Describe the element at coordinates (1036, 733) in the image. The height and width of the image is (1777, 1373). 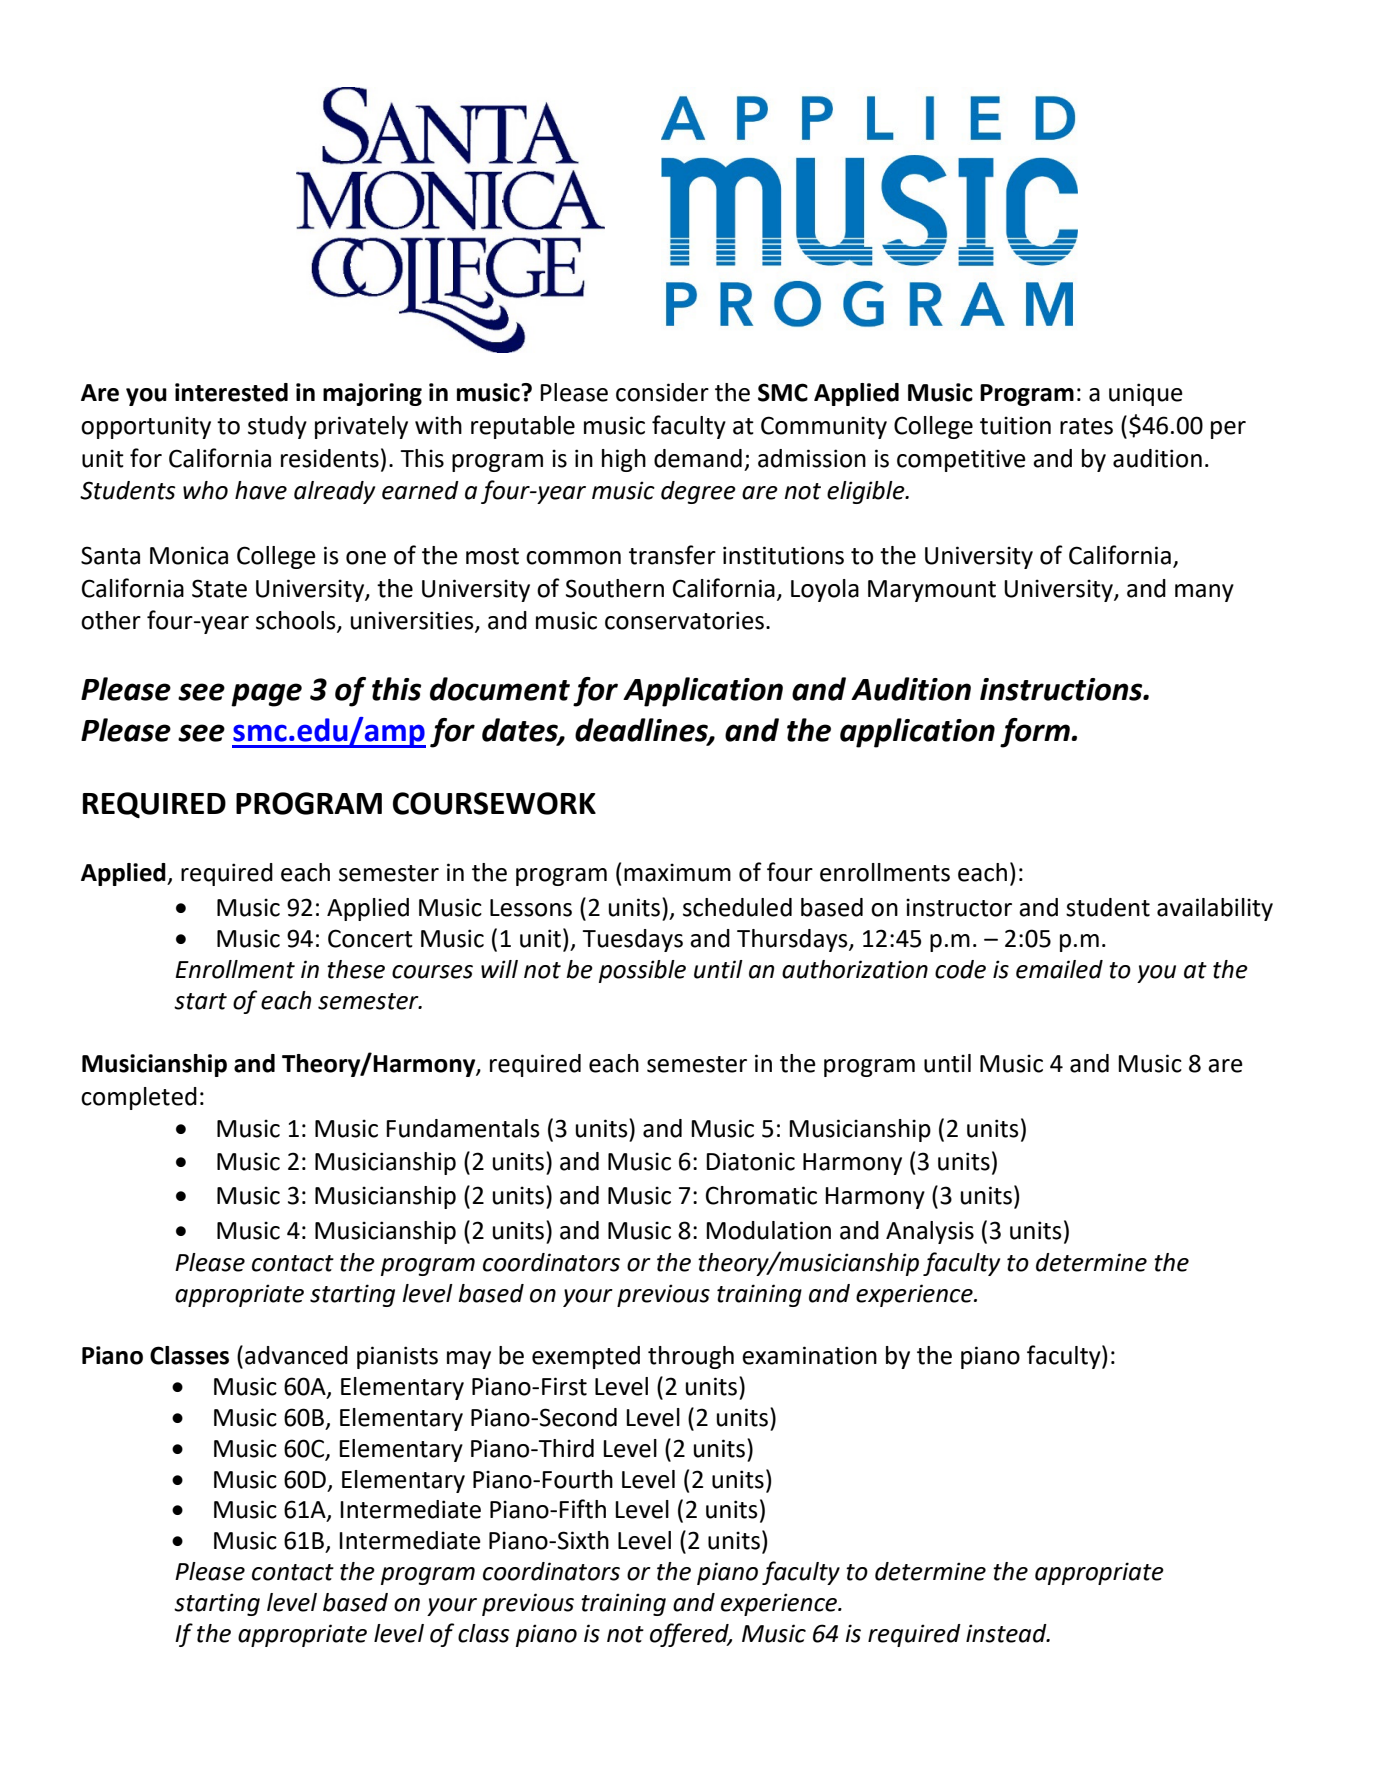
I see `form` at that location.
